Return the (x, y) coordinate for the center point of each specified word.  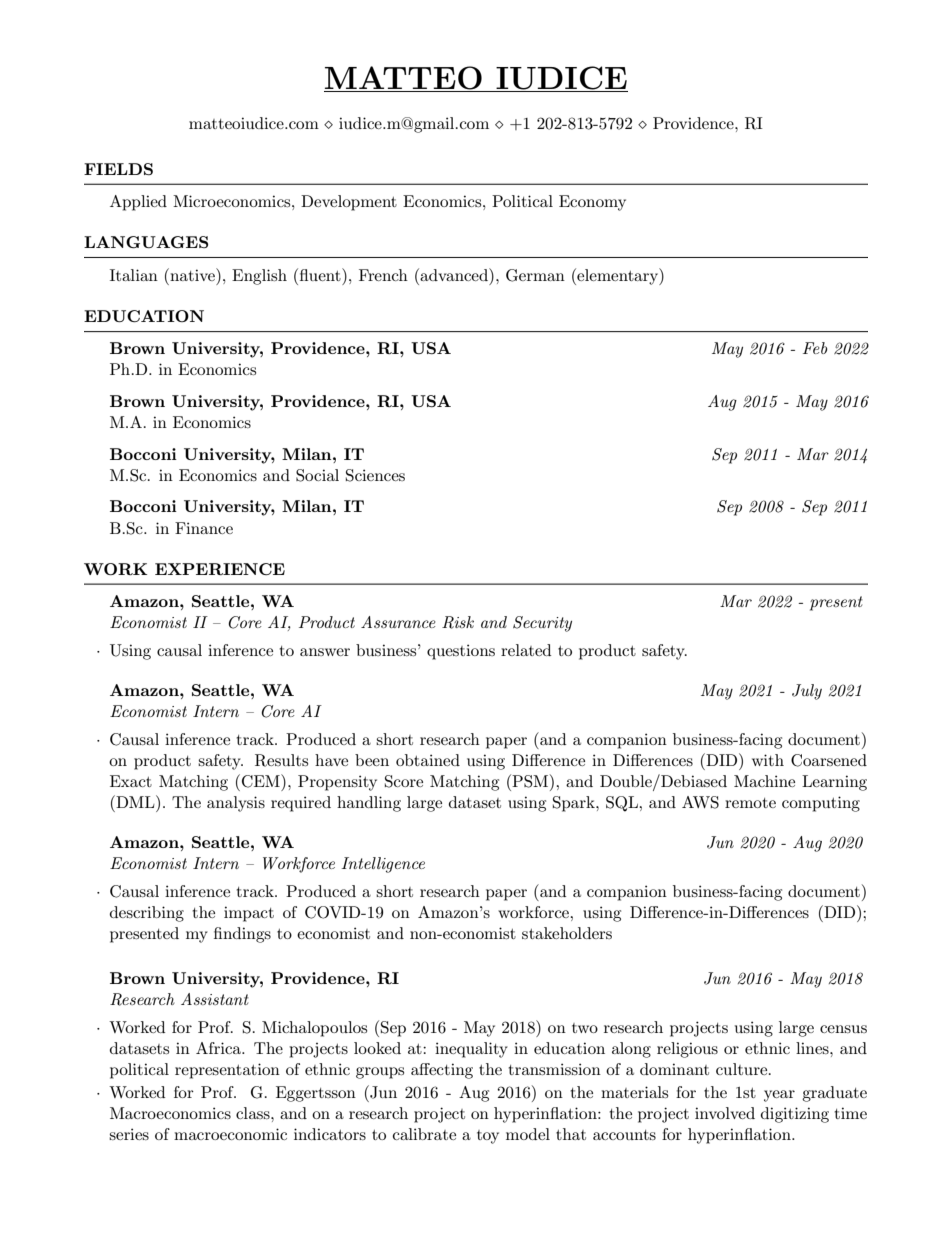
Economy (592, 203)
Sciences (375, 475)
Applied (138, 203)
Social (317, 475)
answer (325, 652)
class (254, 1113)
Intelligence (383, 865)
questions (461, 652)
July (807, 692)
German (535, 275)
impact (249, 914)
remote (750, 803)
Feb (815, 348)
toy (488, 1137)
